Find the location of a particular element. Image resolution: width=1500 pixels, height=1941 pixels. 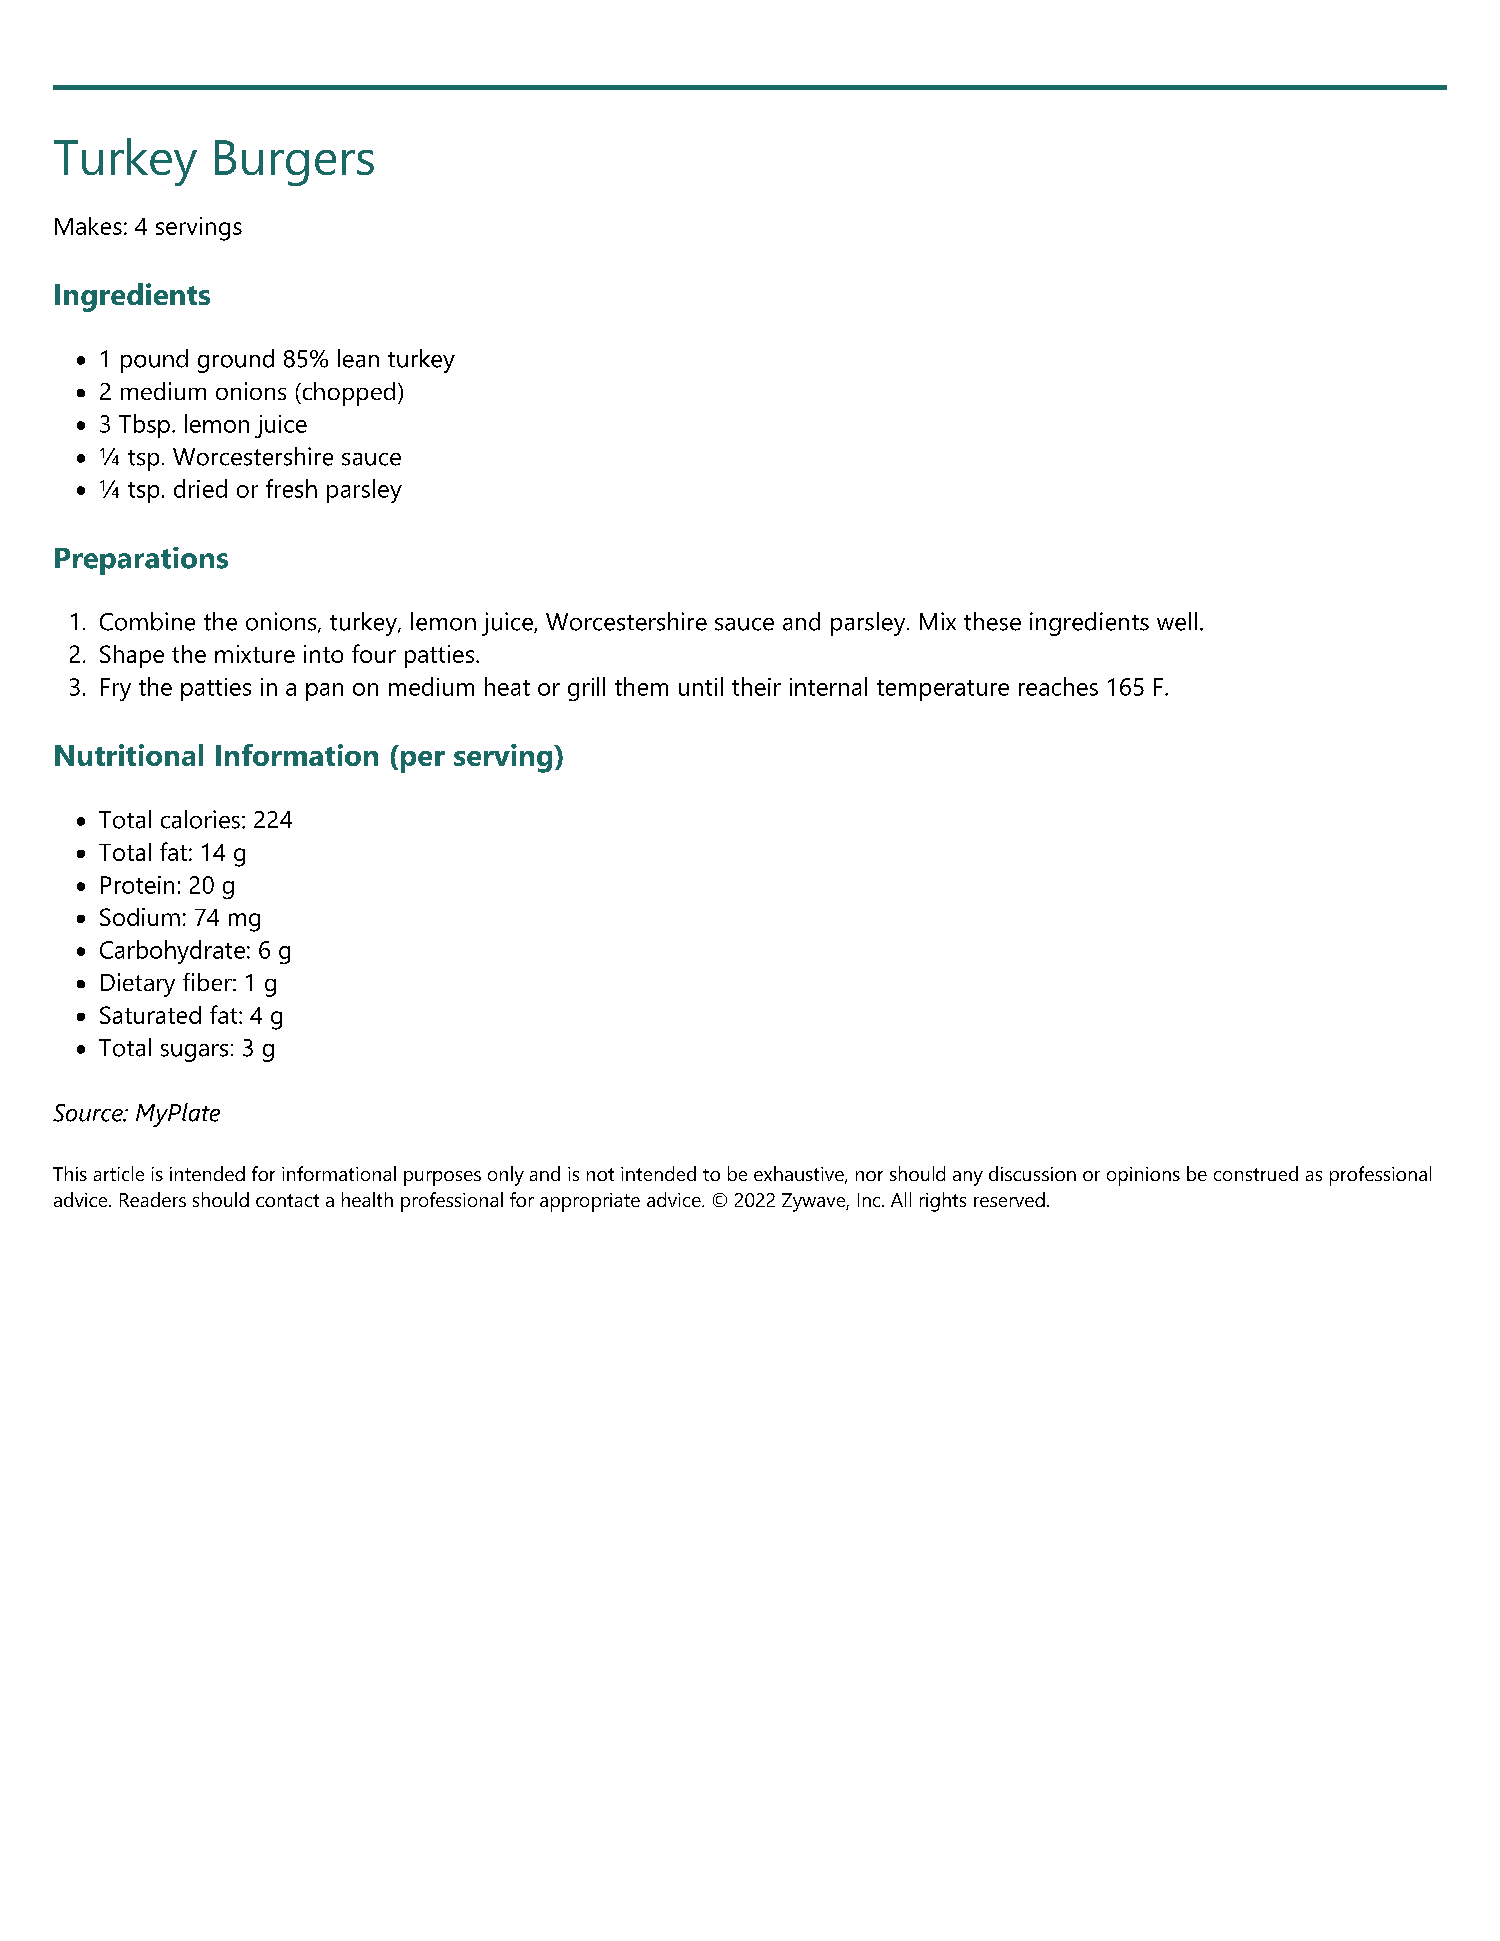

reaches is located at coordinates (1058, 686).
